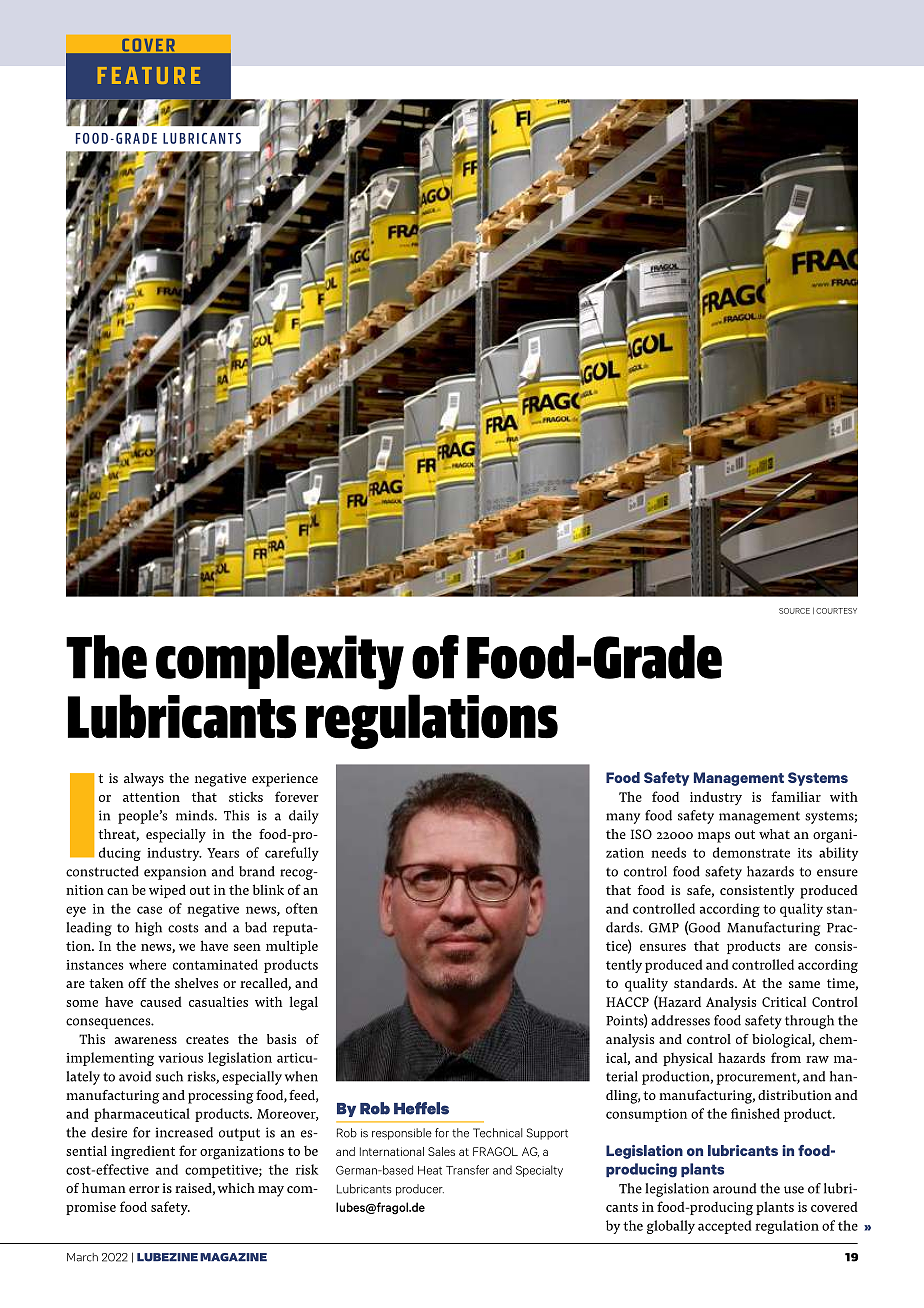  What do you see at coordinates (144, 780) in the document?
I see `always` at bounding box center [144, 780].
